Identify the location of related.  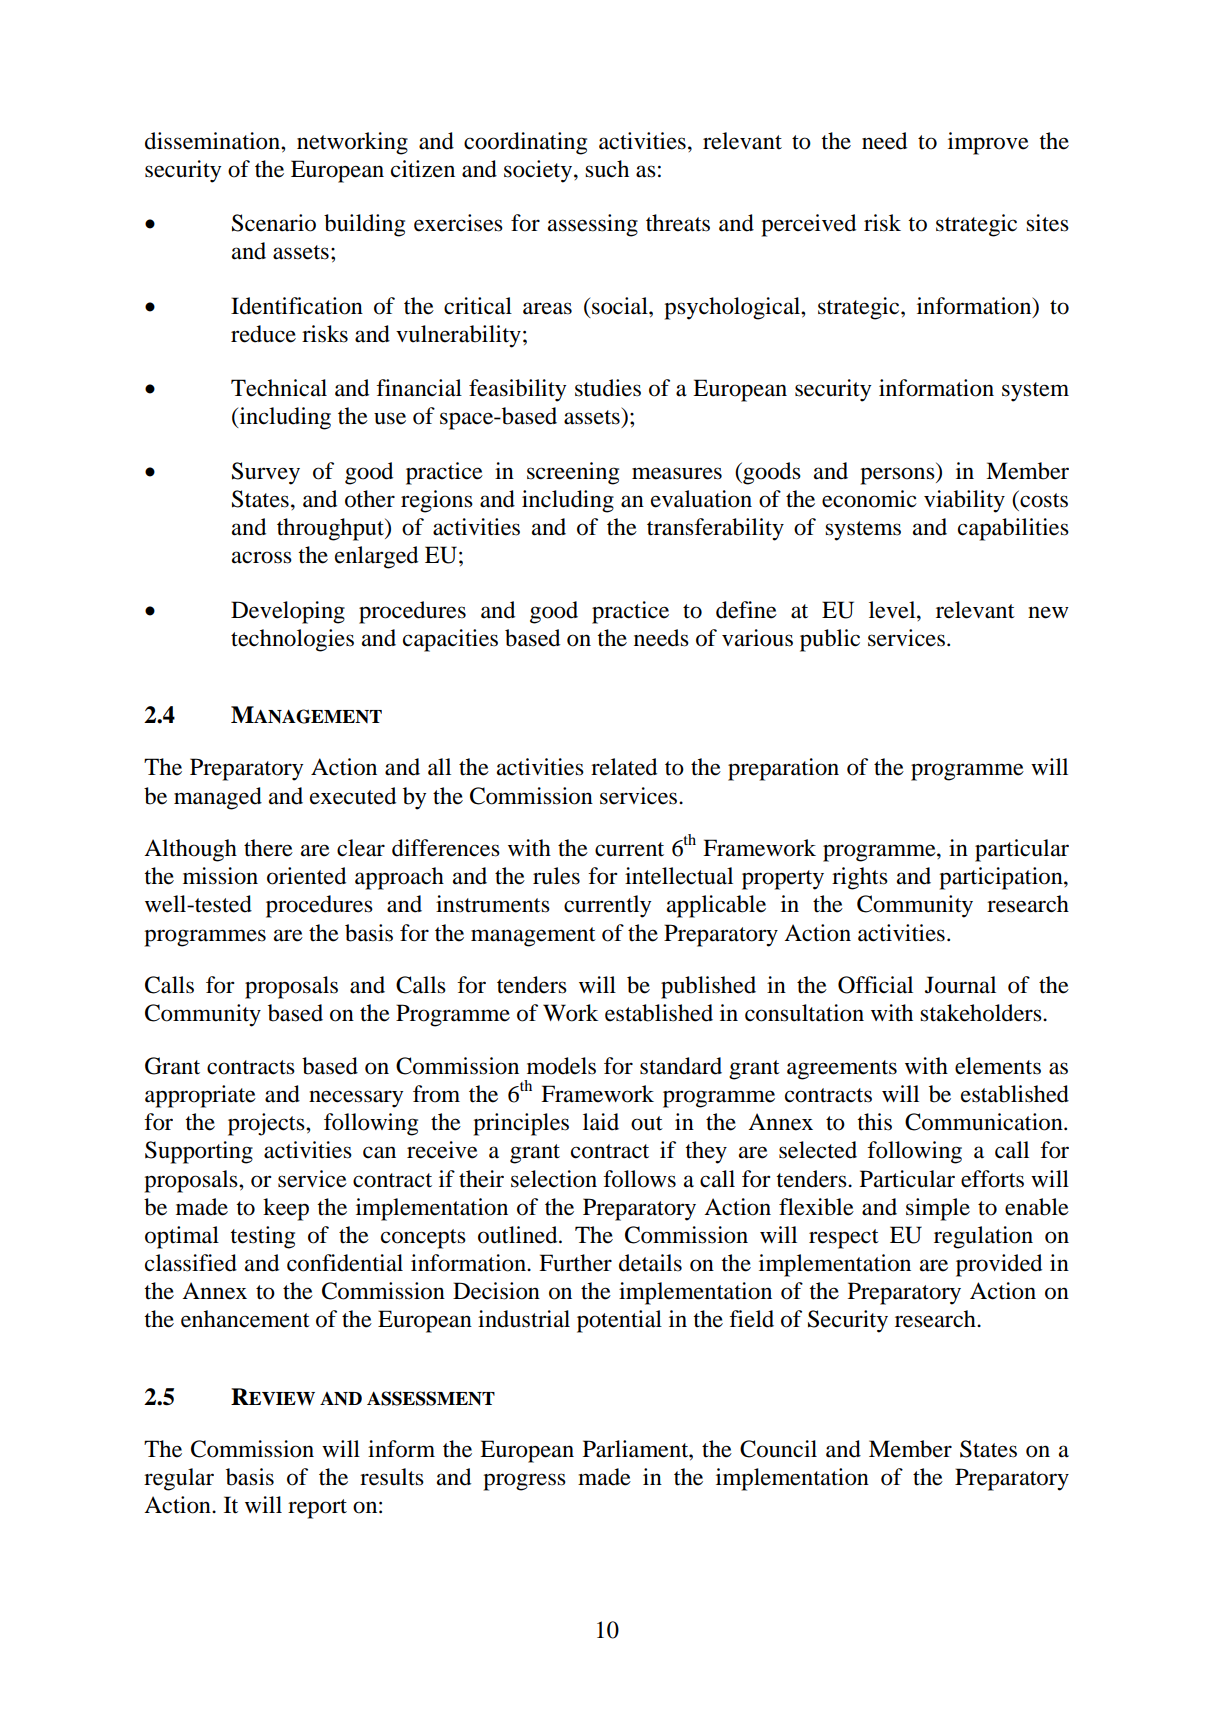
(624, 767).
